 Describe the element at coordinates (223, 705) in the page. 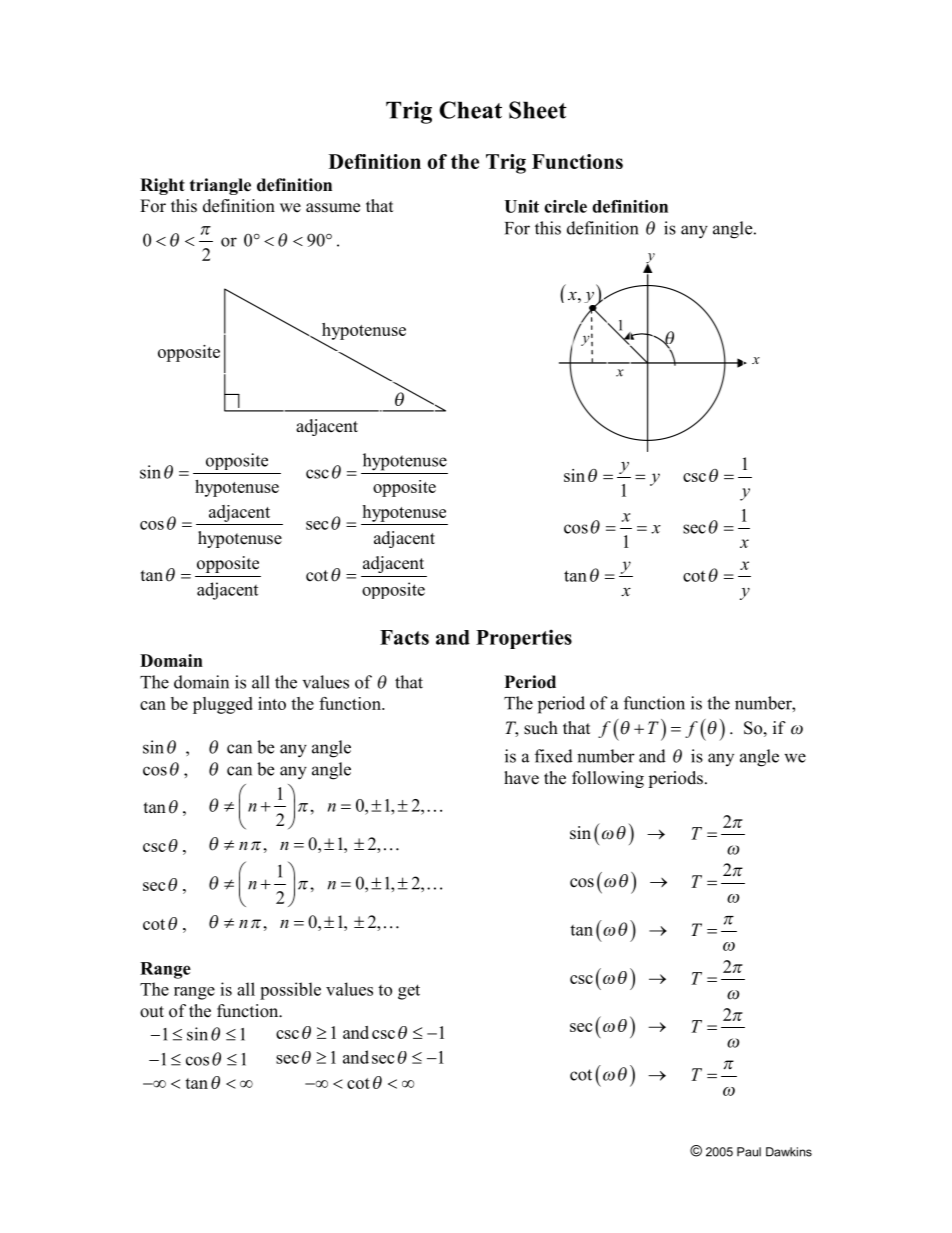

I see `plugged` at that location.
